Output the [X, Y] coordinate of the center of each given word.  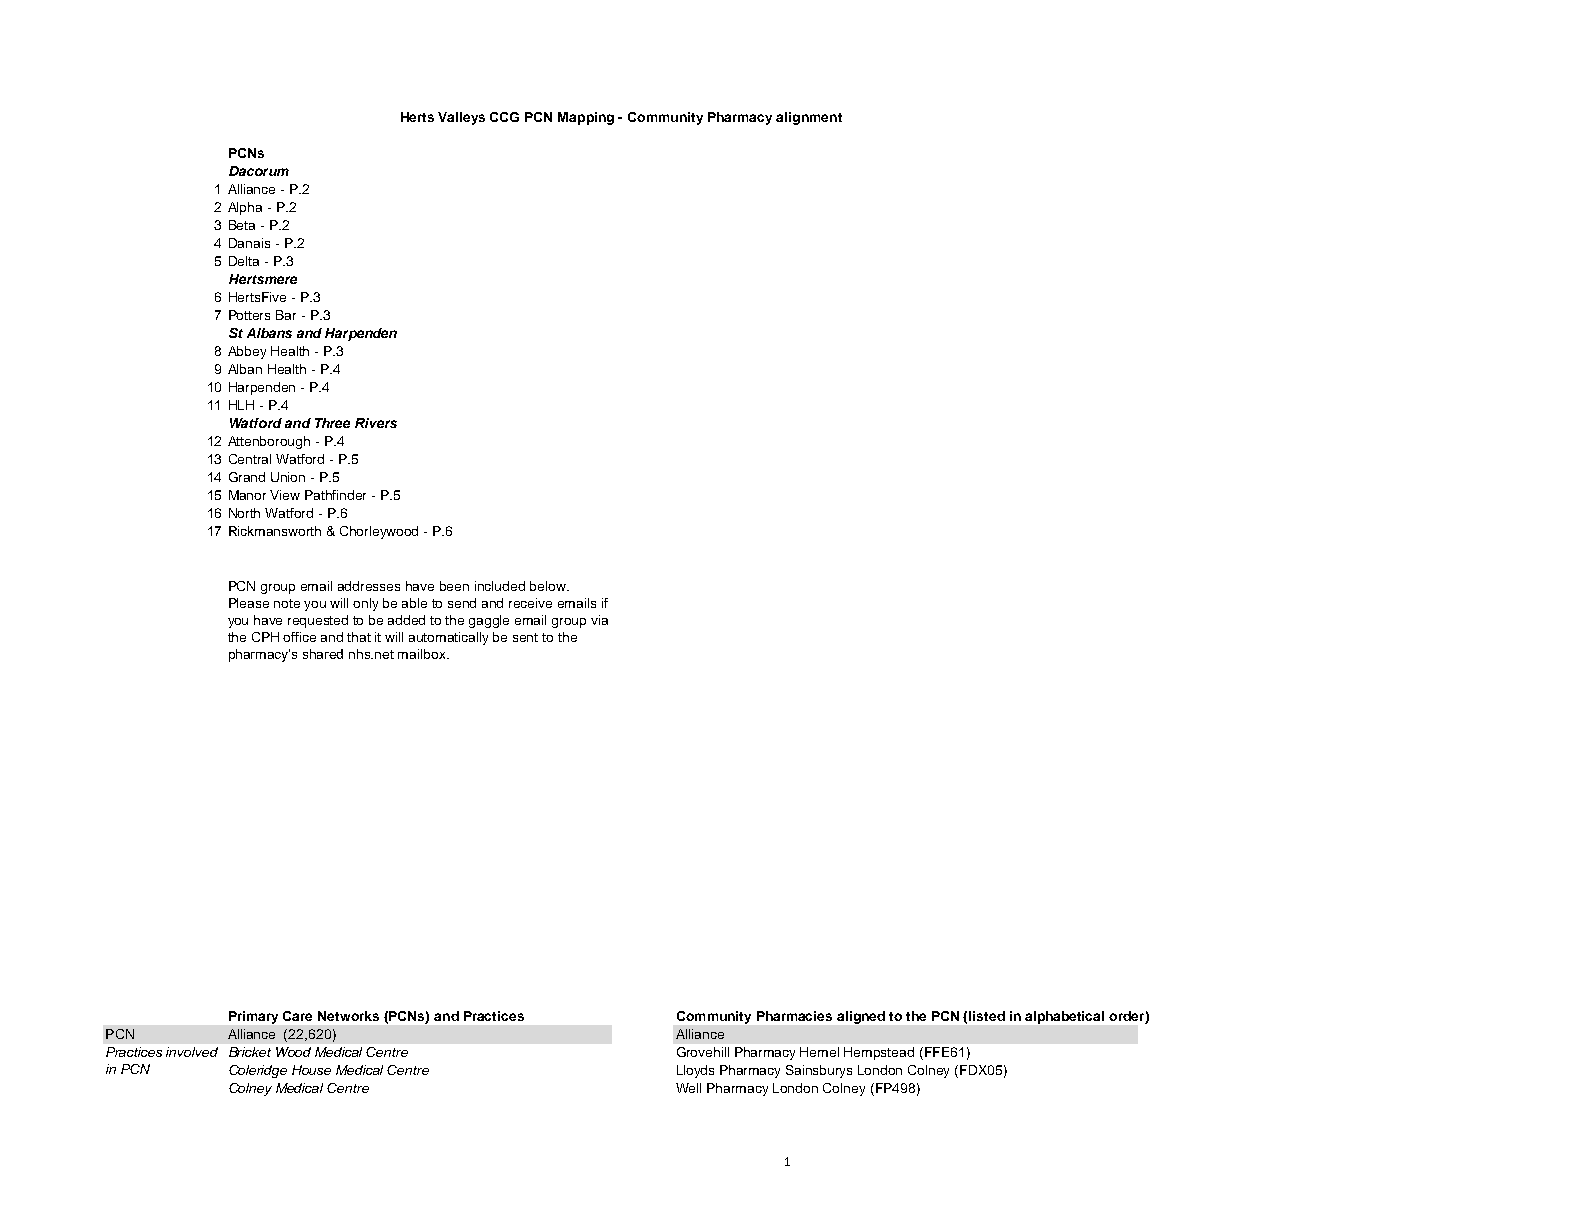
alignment [809, 118]
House [311, 1070]
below [549, 586]
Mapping [586, 118]
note [287, 603]
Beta [242, 225]
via [599, 620]
